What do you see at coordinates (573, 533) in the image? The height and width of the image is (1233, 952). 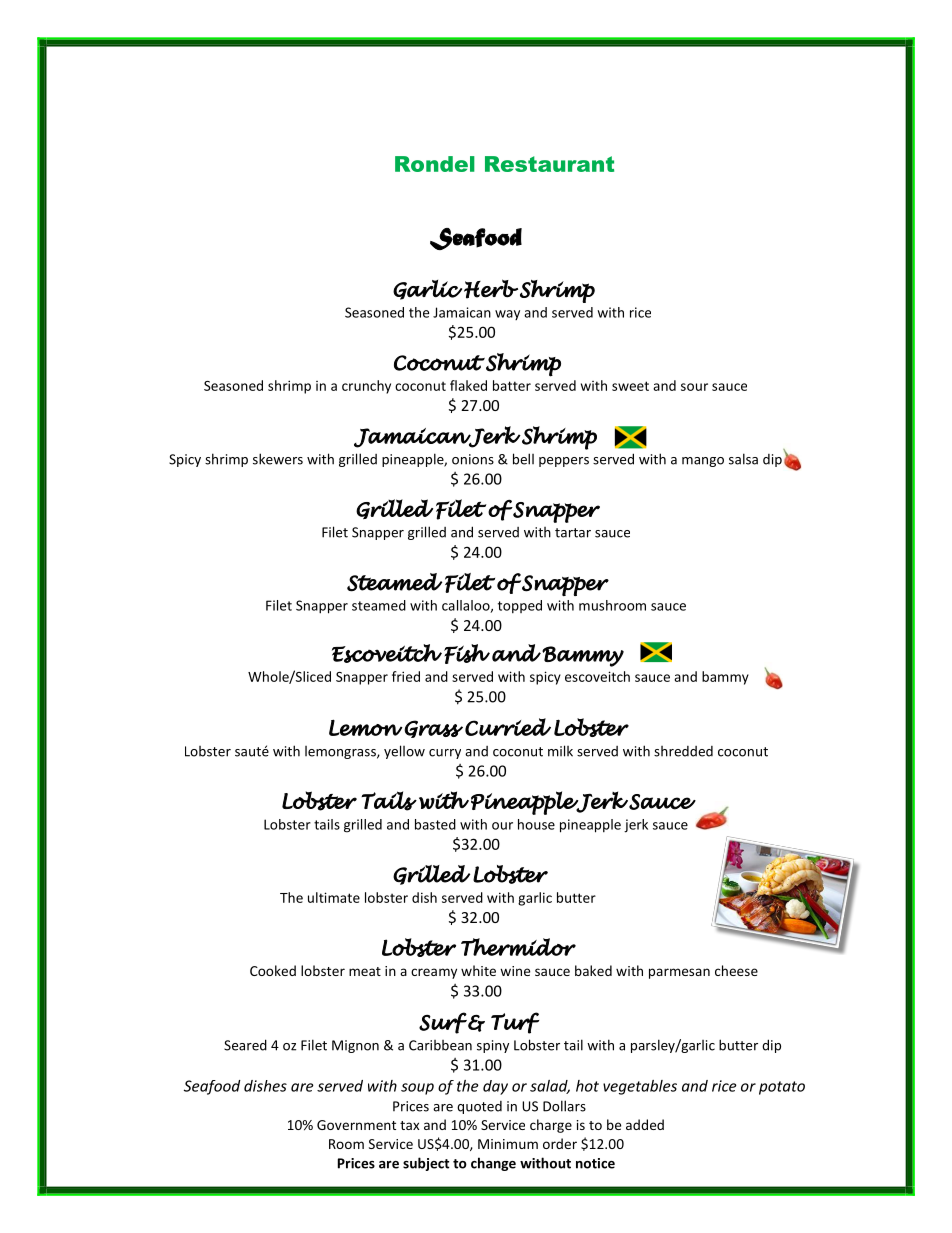 I see `tartar` at bounding box center [573, 533].
